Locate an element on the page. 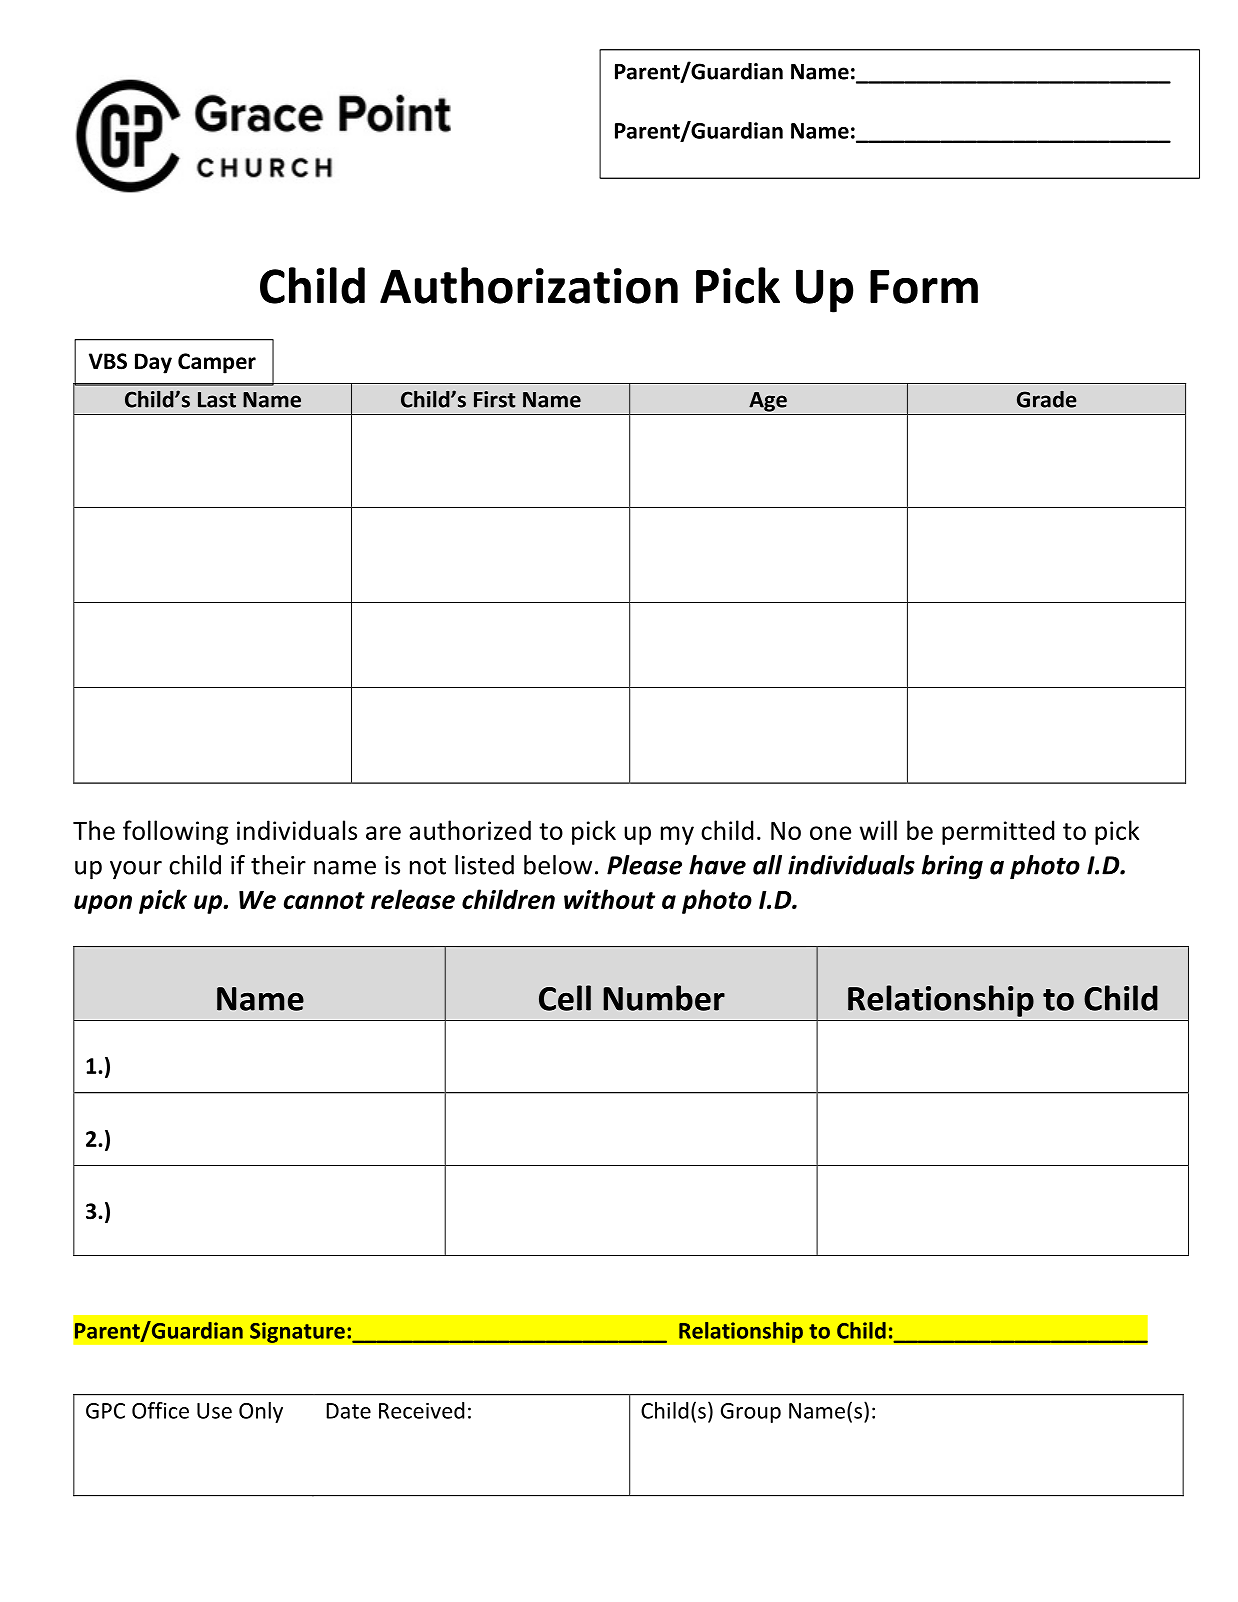 The image size is (1238, 1602). Form is located at coordinates (924, 287).
